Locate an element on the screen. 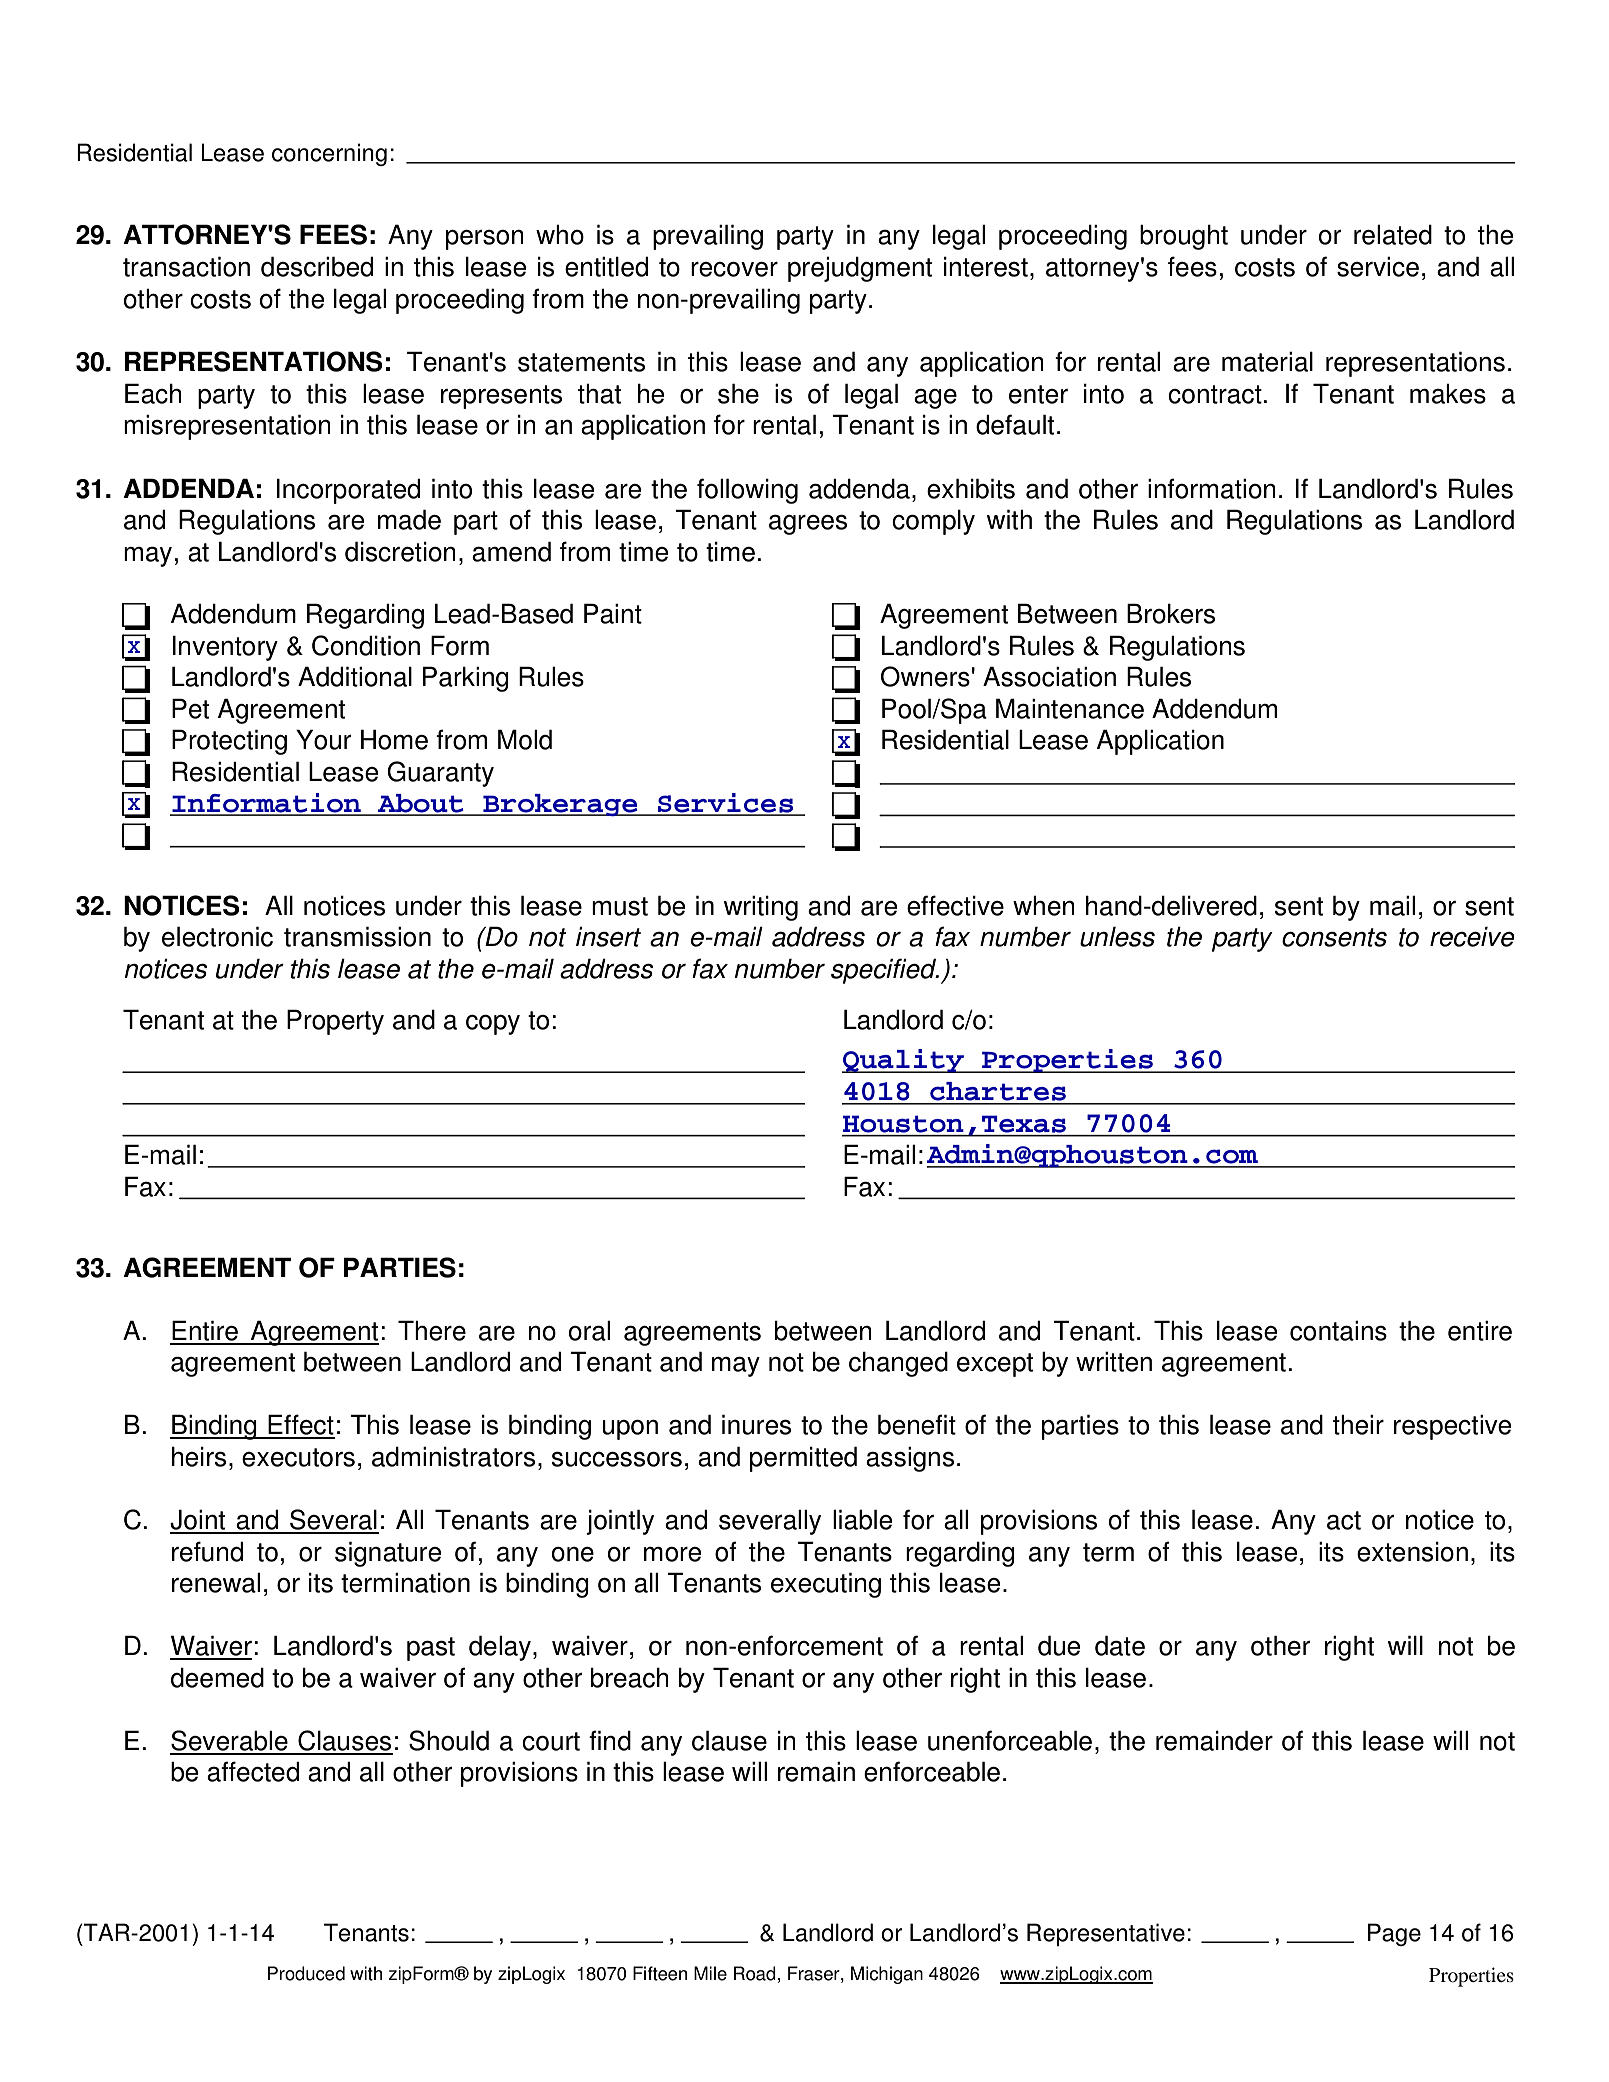  Your is located at coordinates (323, 739).
